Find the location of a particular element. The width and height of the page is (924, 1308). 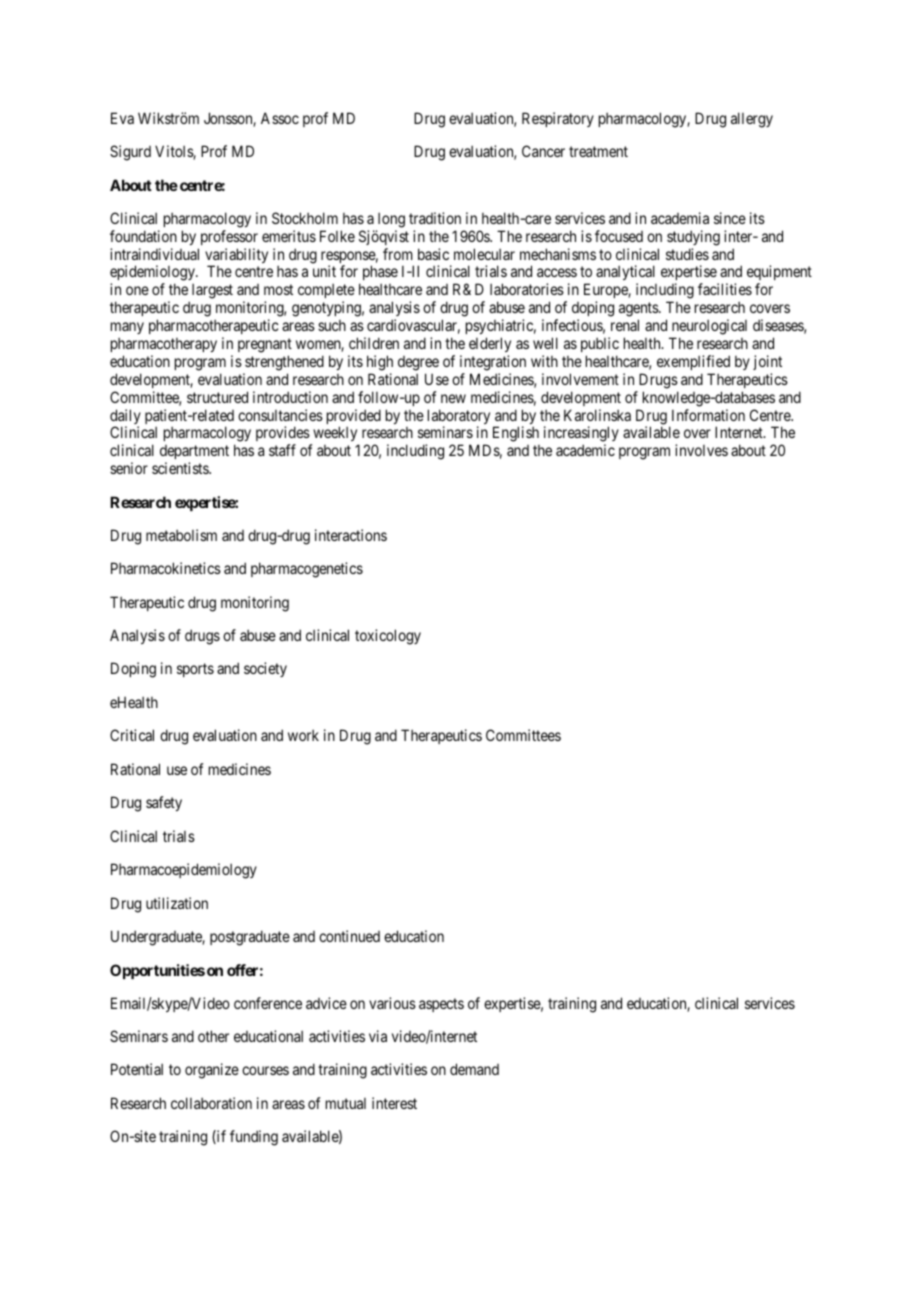

new is located at coordinates (453, 398).
